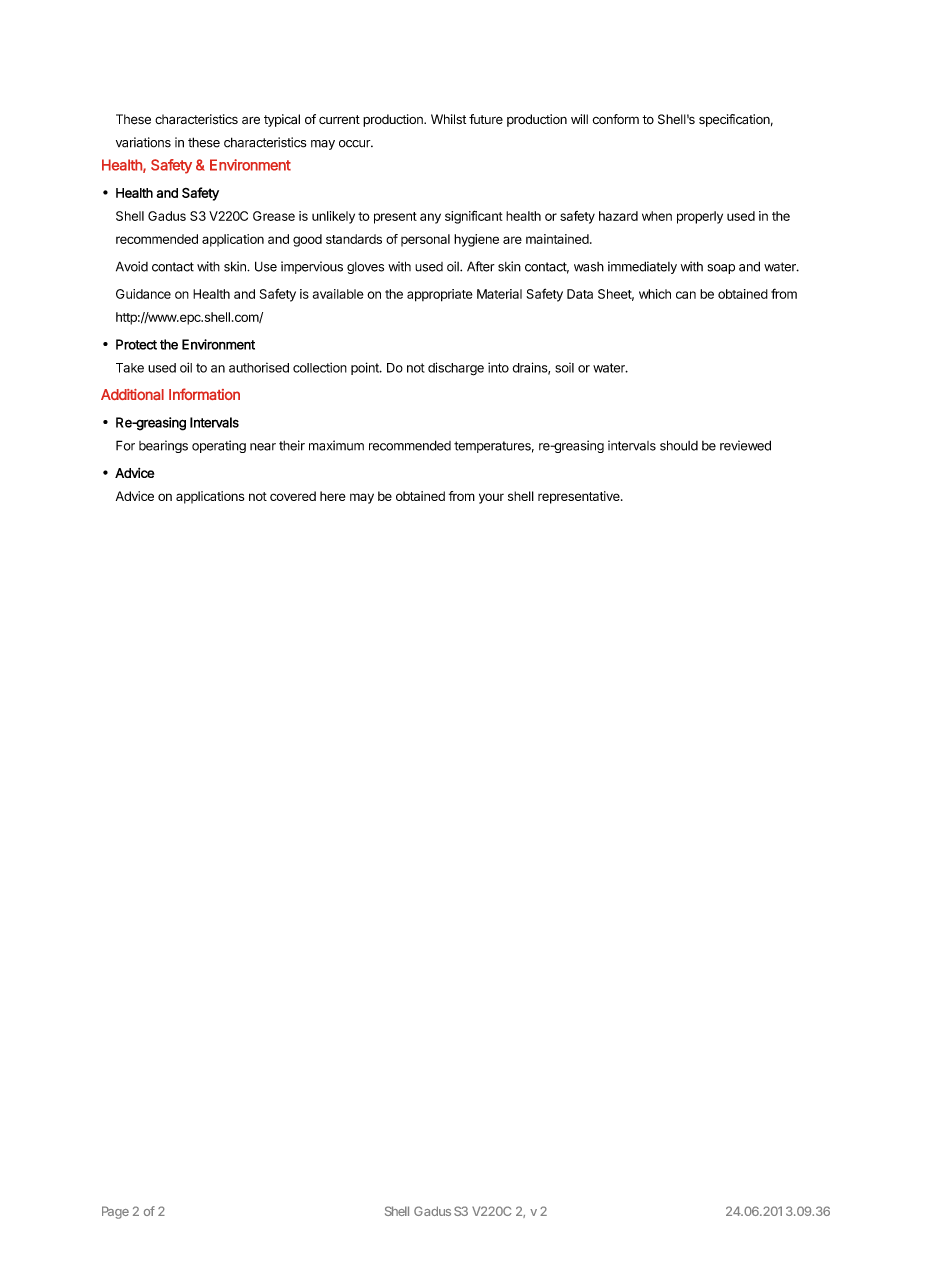 The width and height of the screenshot is (931, 1288). Describe the element at coordinates (293, 496) in the screenshot. I see `covered` at that location.
